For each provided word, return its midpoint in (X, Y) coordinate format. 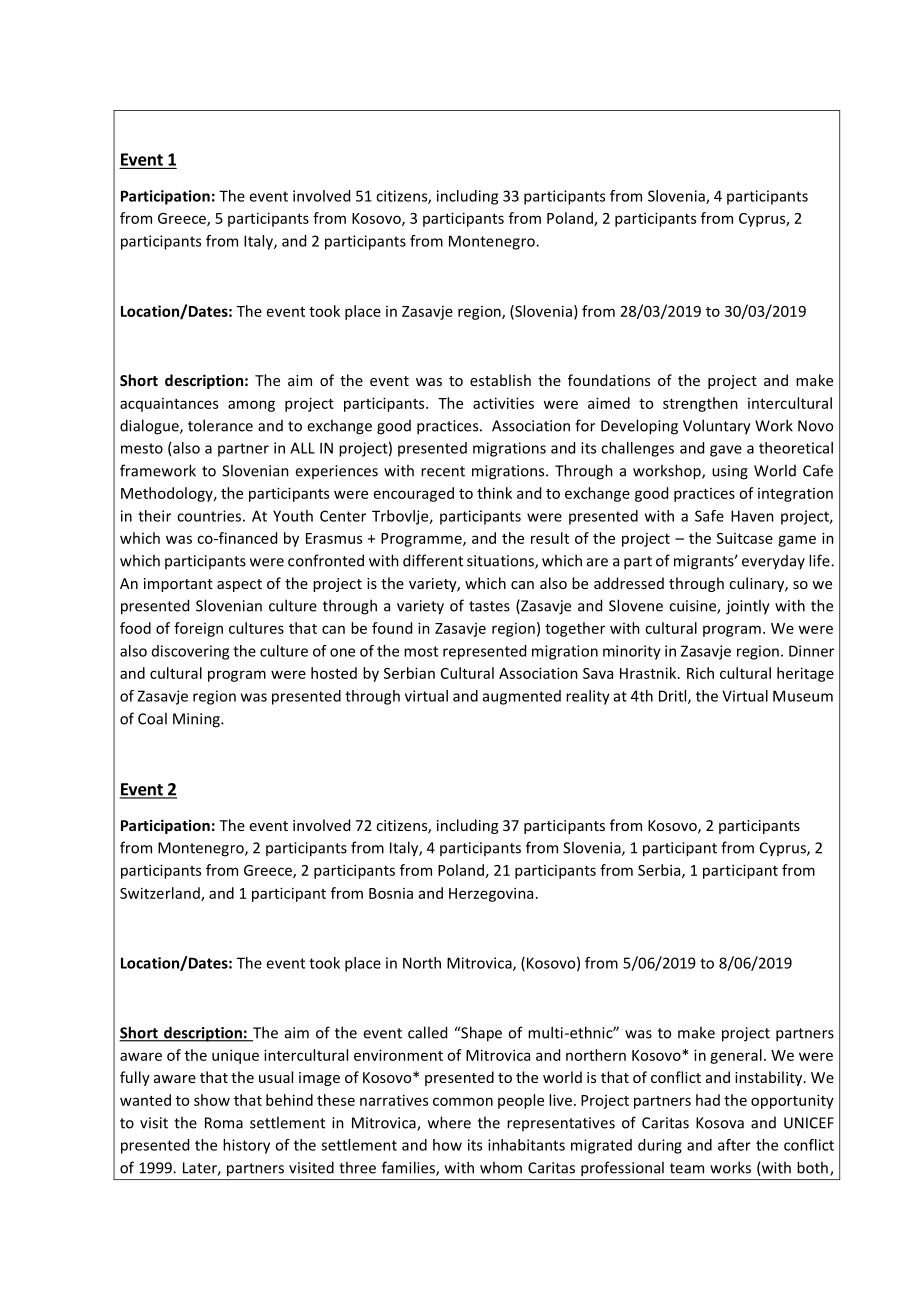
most (421, 651)
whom (501, 1167)
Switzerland (161, 894)
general (736, 1056)
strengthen (700, 404)
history (246, 1146)
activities (503, 403)
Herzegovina (491, 894)
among (251, 406)
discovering (190, 652)
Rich (700, 673)
